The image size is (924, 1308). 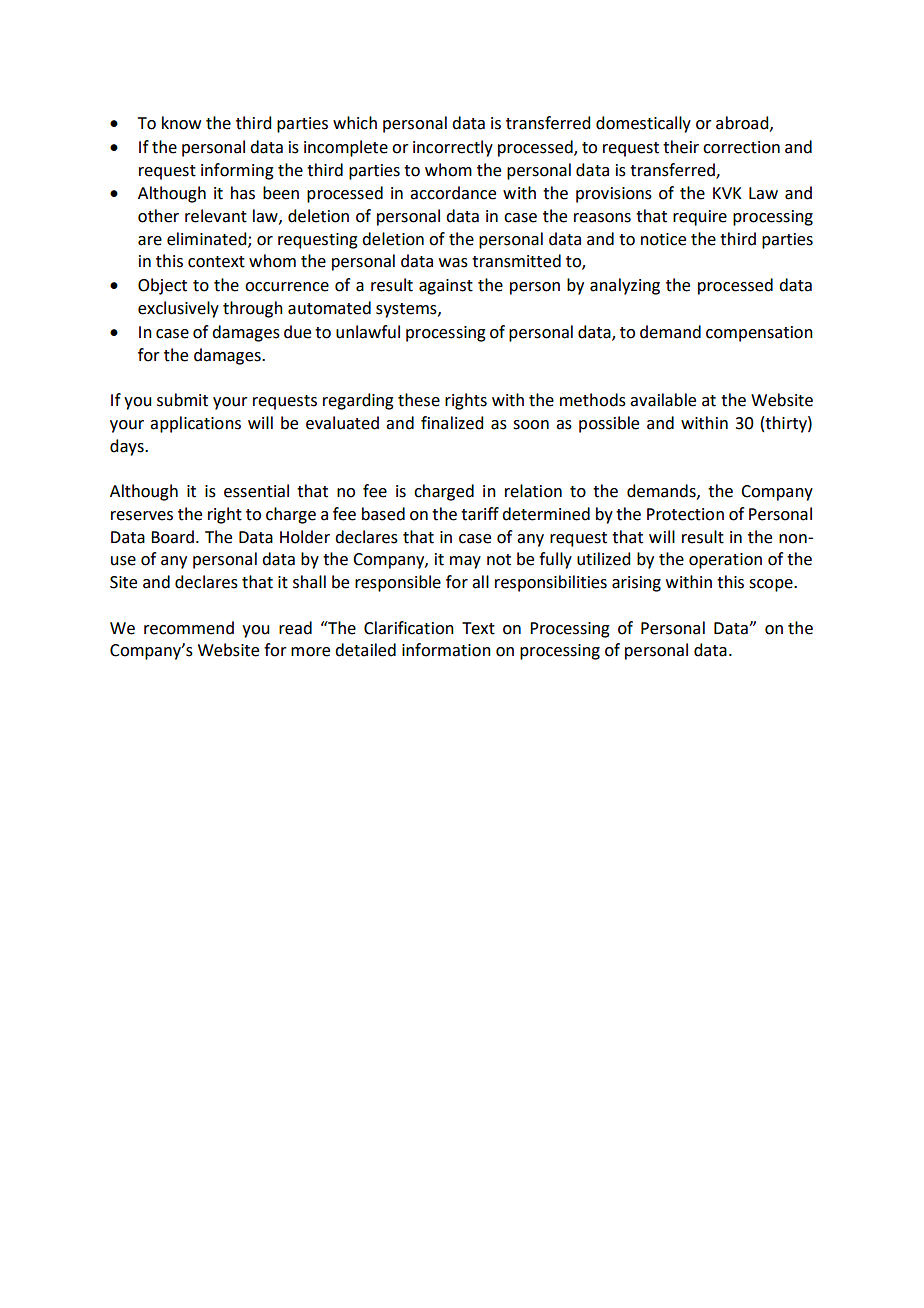 What do you see at coordinates (453, 148) in the document?
I see `incorrectly` at bounding box center [453, 148].
